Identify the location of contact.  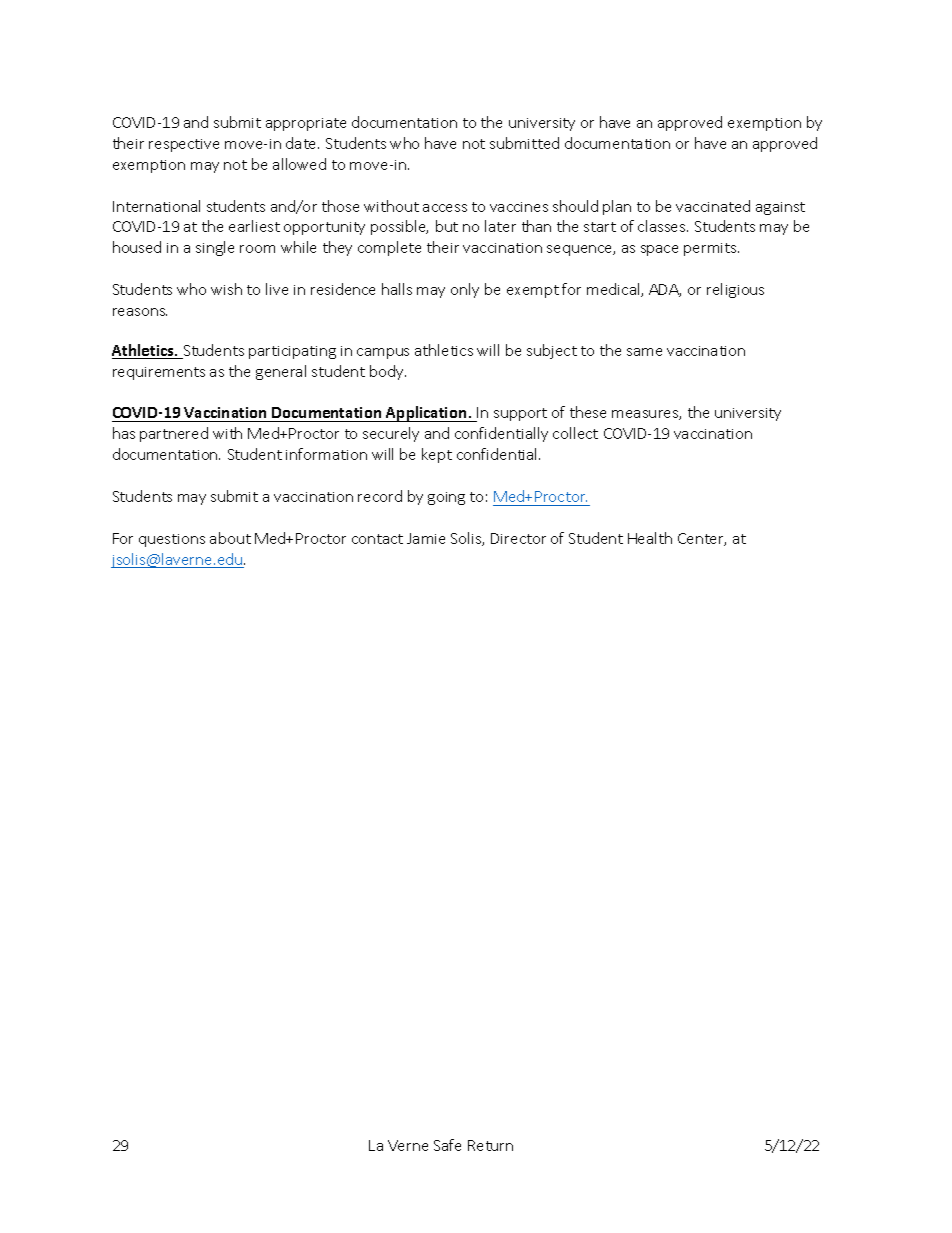
(377, 539).
